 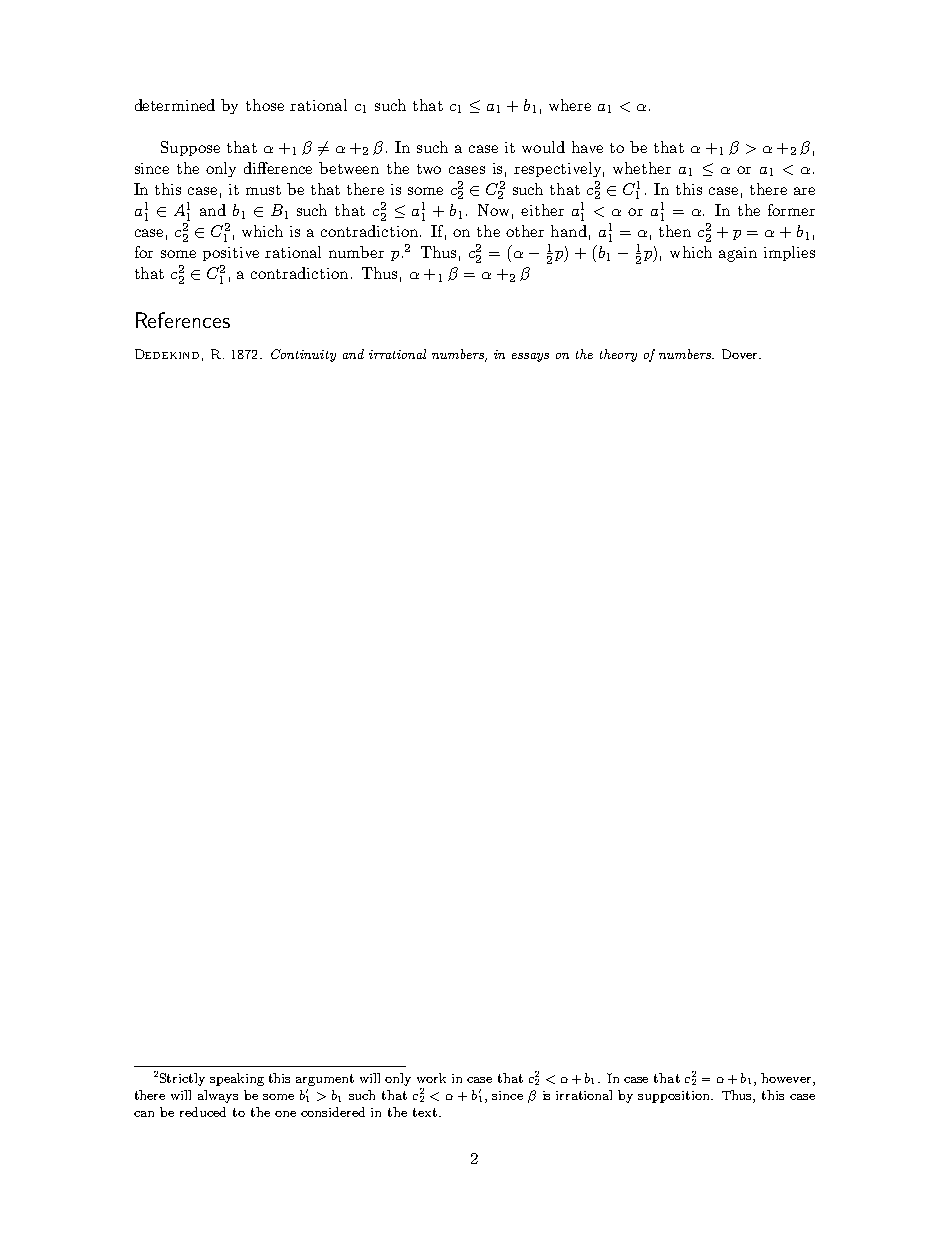 What do you see at coordinates (741, 354) in the screenshot?
I see `Dover` at bounding box center [741, 354].
